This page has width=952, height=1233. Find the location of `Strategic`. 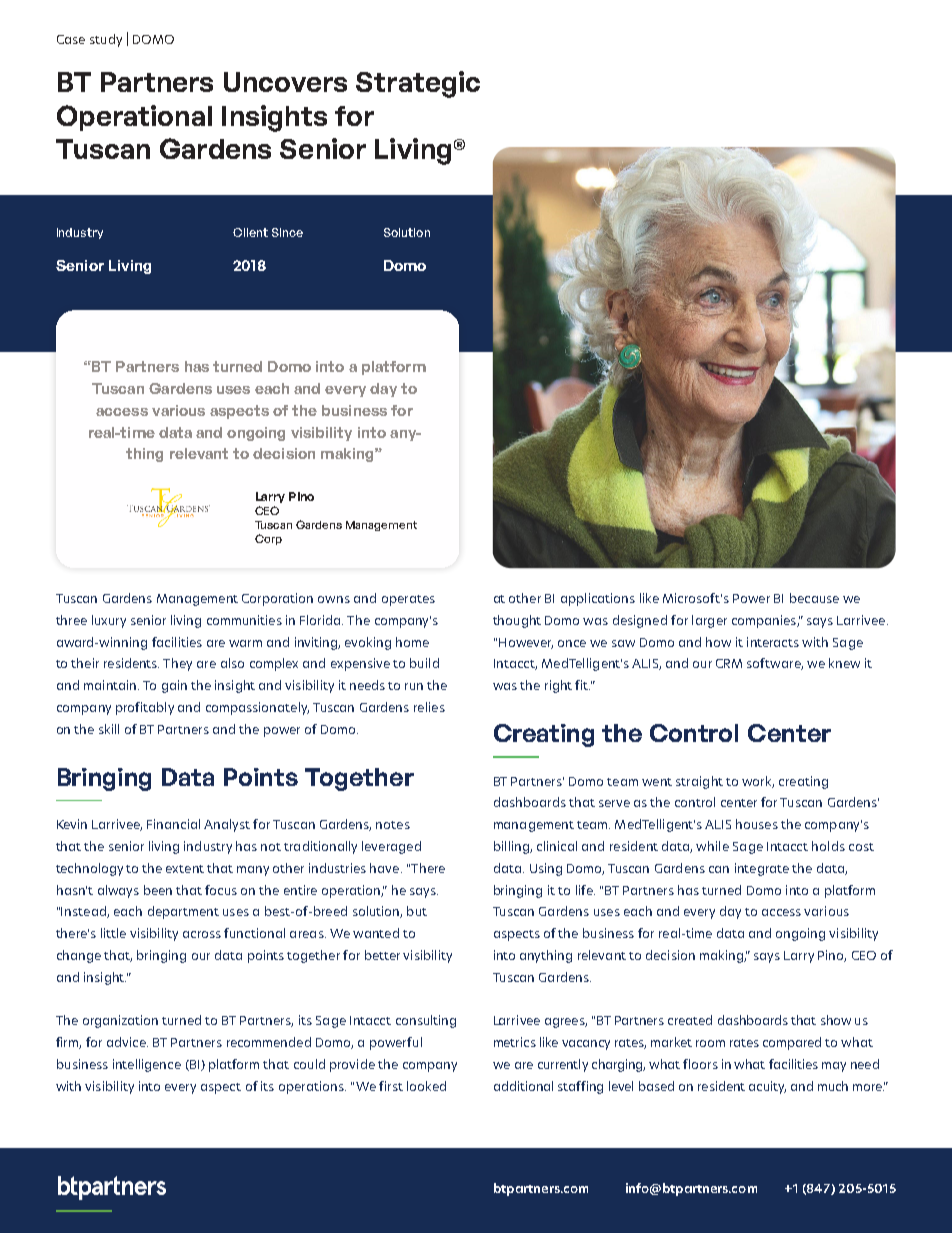

Strategic is located at coordinates (418, 84).
